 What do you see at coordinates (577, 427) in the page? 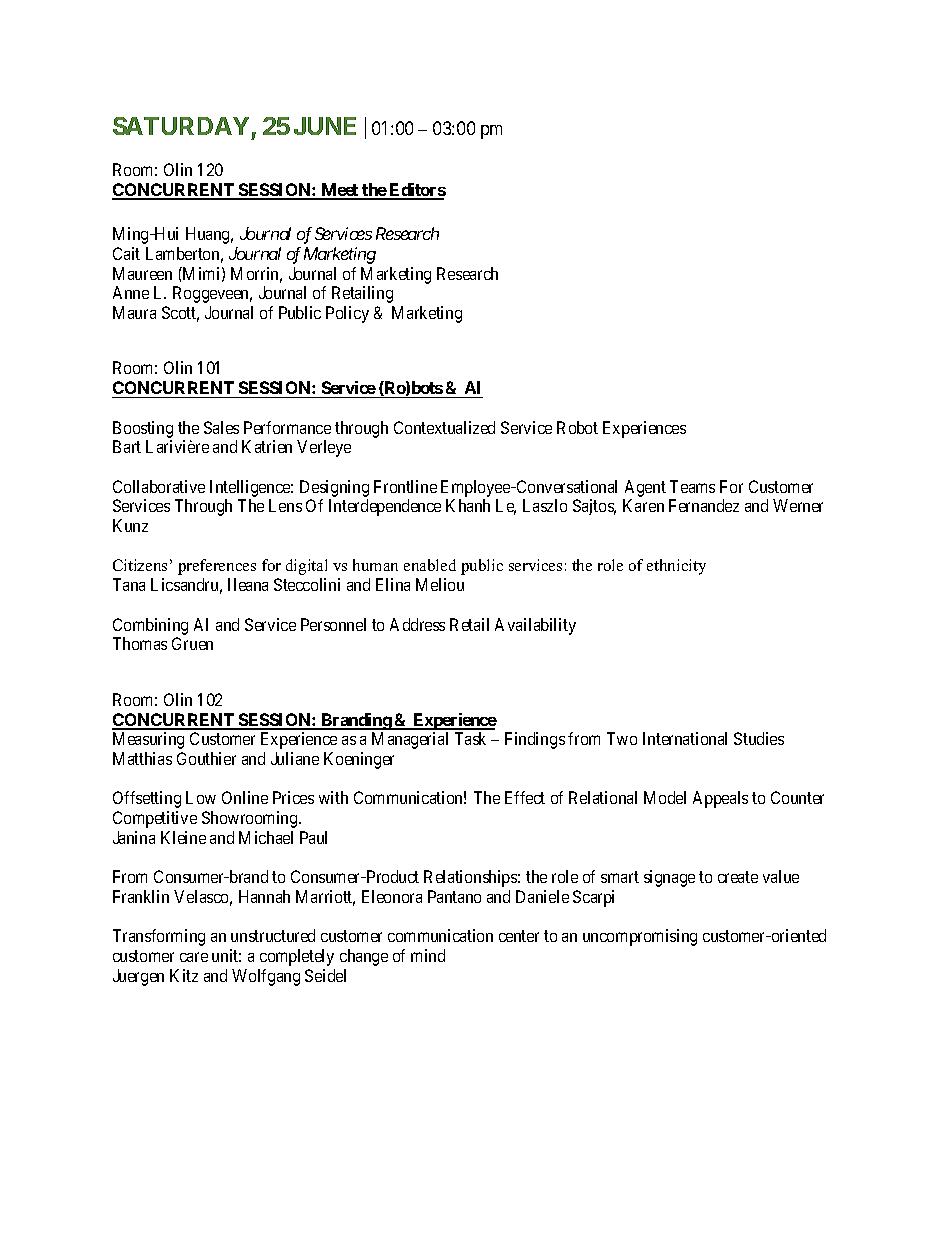
I see `Robot` at bounding box center [577, 427].
